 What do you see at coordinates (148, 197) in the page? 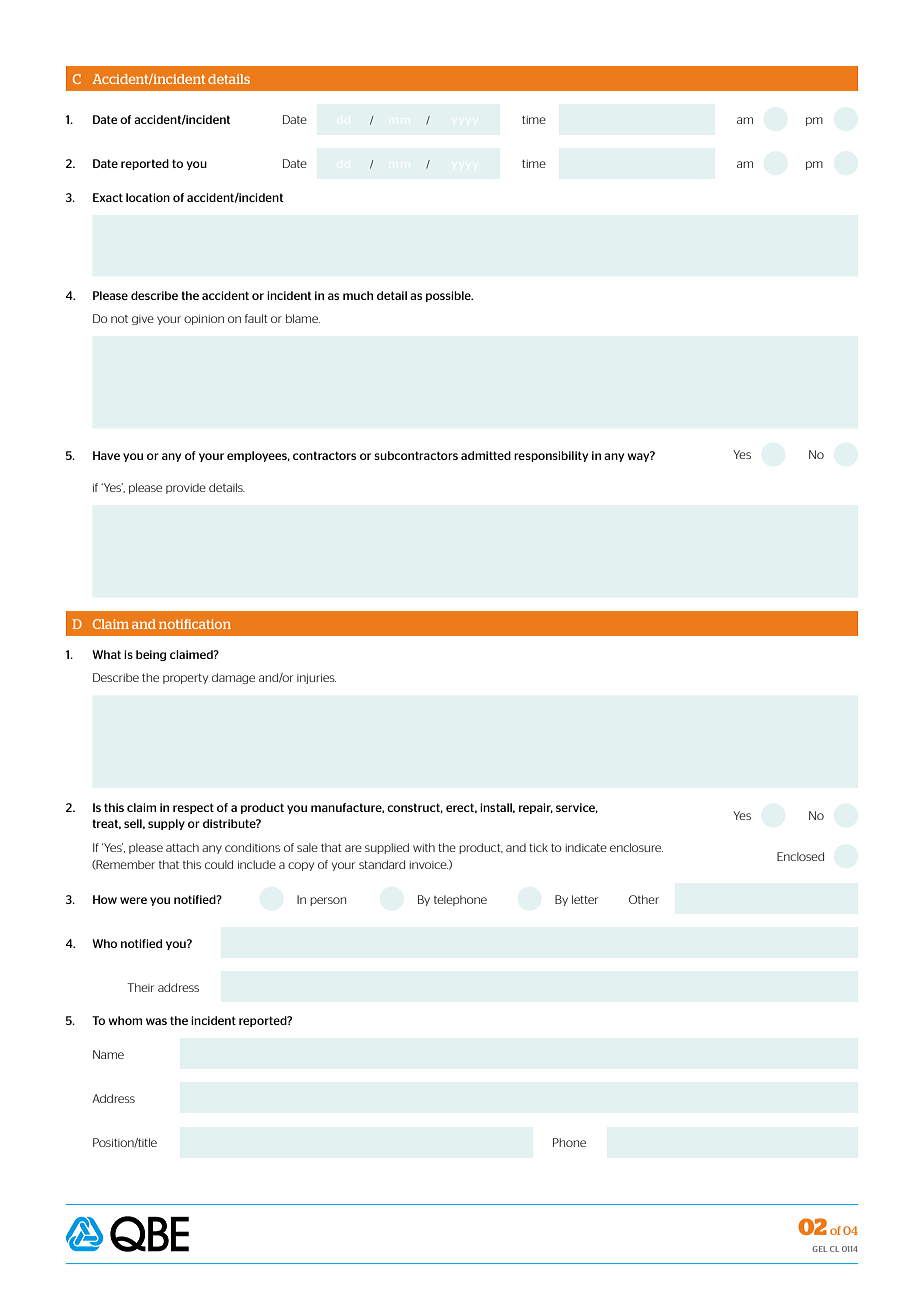
I see `location` at bounding box center [148, 197].
